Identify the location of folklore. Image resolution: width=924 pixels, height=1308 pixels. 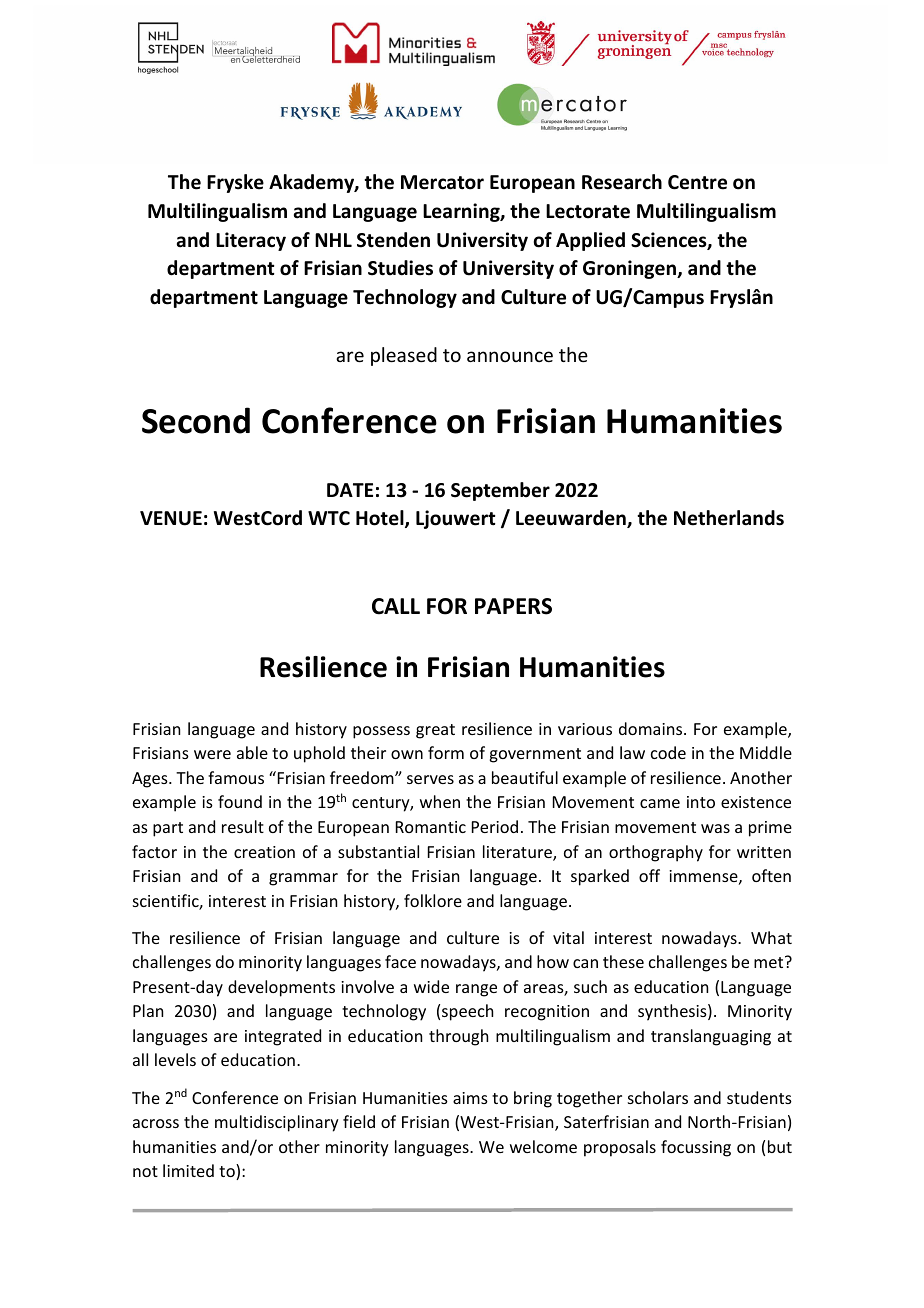
(433, 900).
